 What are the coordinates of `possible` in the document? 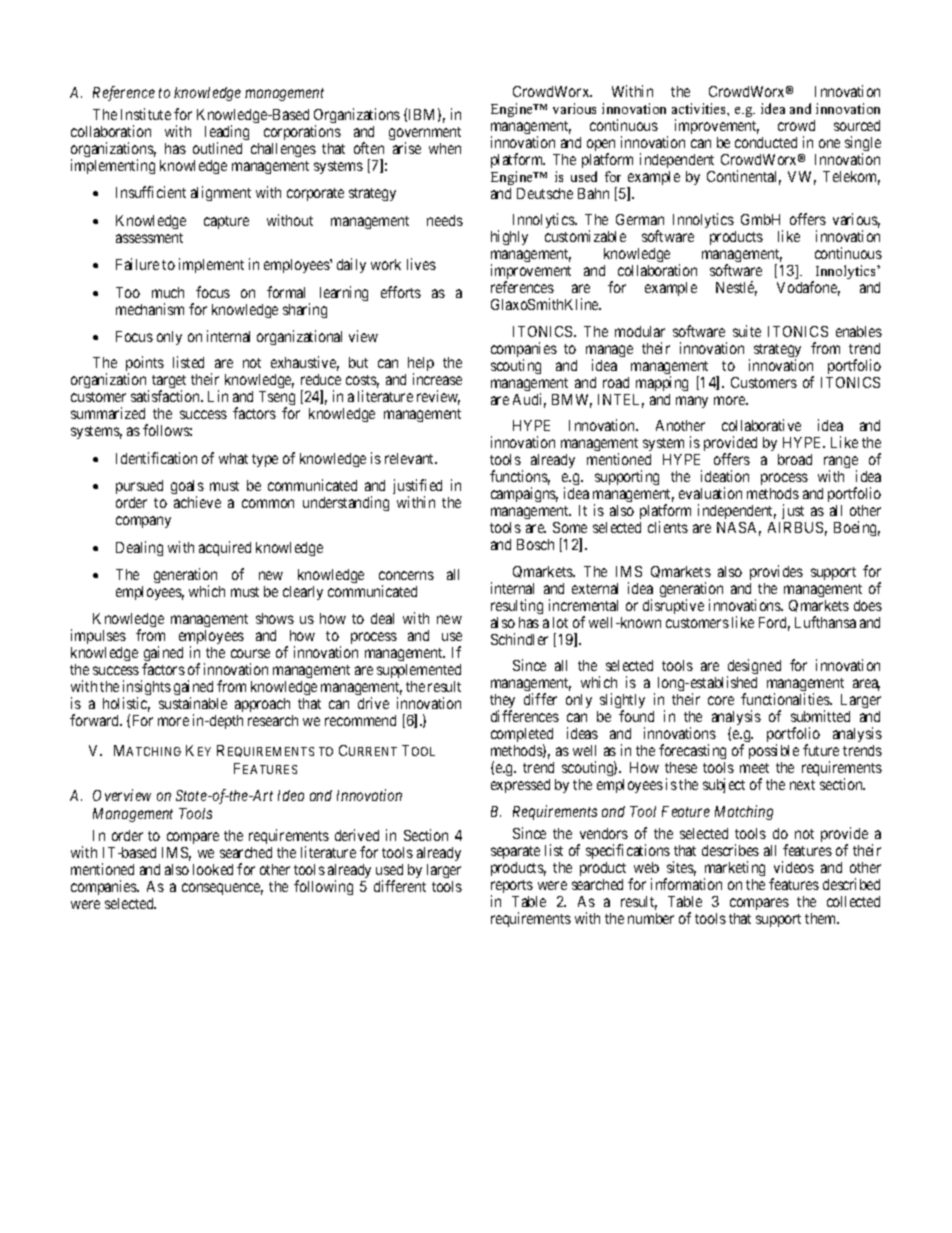 It's located at (774, 751).
